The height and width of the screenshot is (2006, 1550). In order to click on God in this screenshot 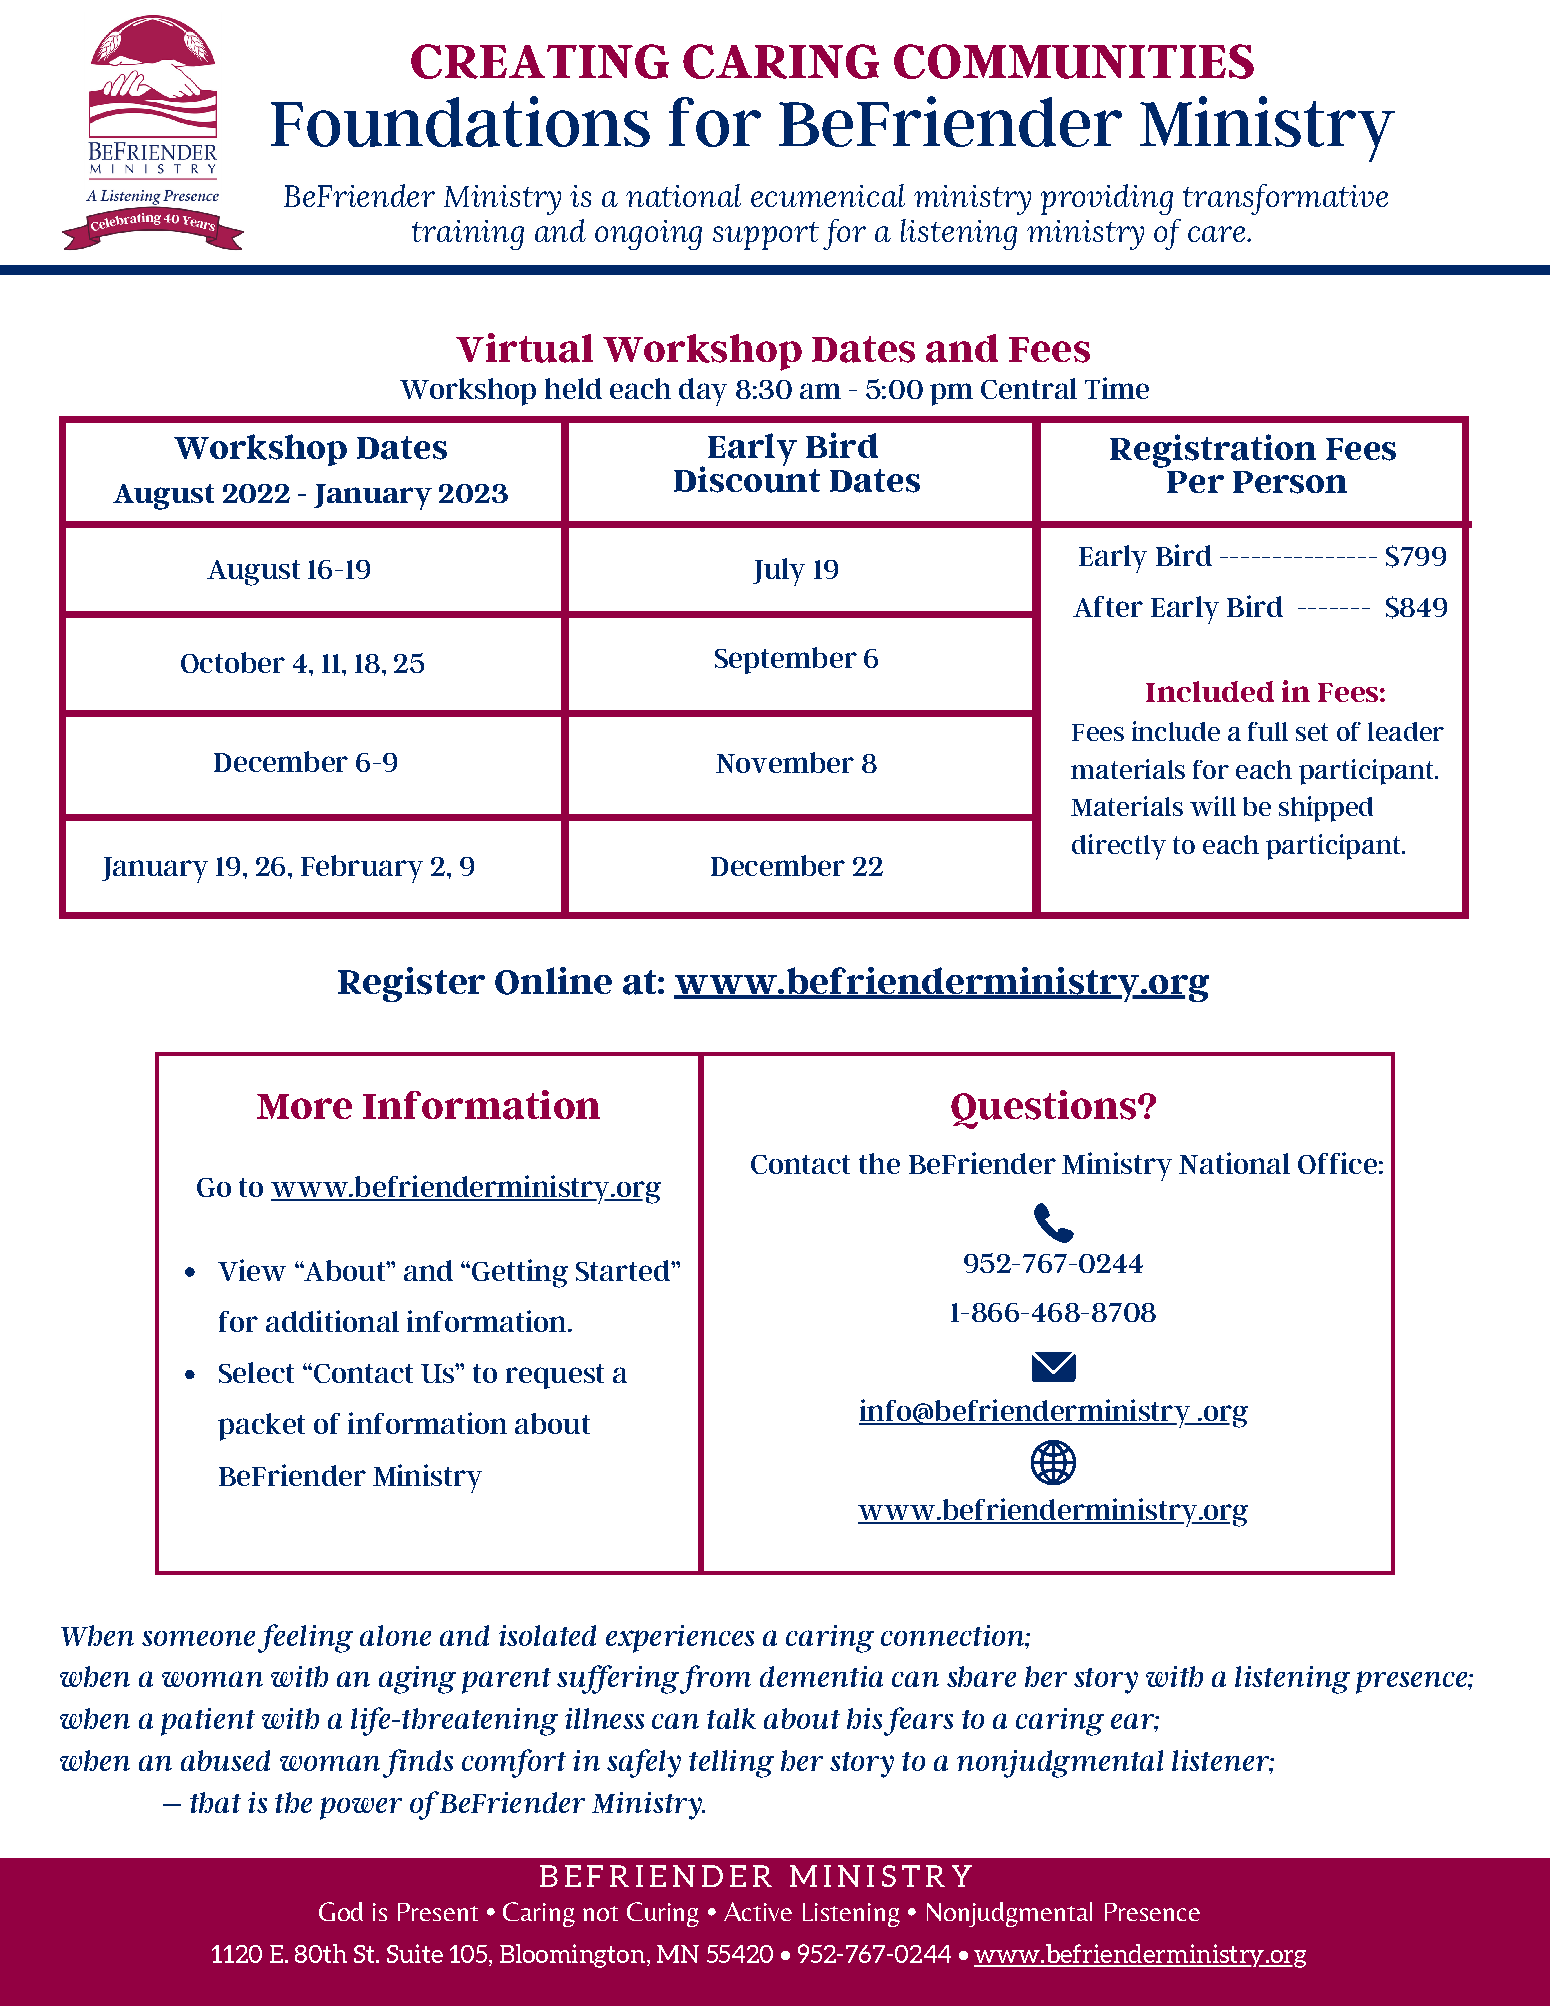, I will do `click(341, 1911)`.
